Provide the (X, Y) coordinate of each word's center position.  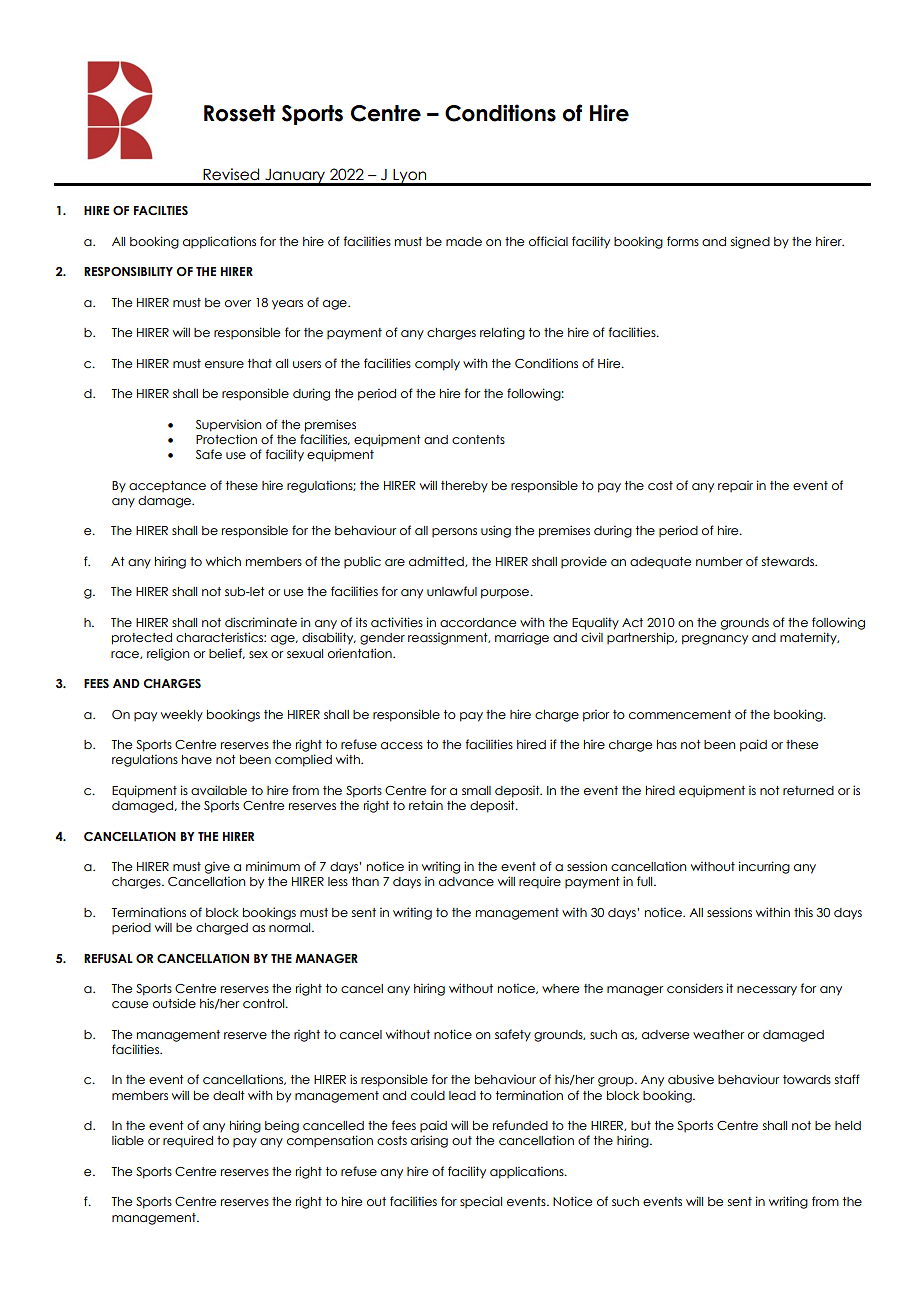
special (481, 1202)
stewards (789, 561)
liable (128, 1140)
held (848, 1125)
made (464, 241)
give (217, 867)
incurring (764, 867)
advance (466, 881)
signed (750, 242)
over (238, 303)
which (223, 561)
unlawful (452, 591)
